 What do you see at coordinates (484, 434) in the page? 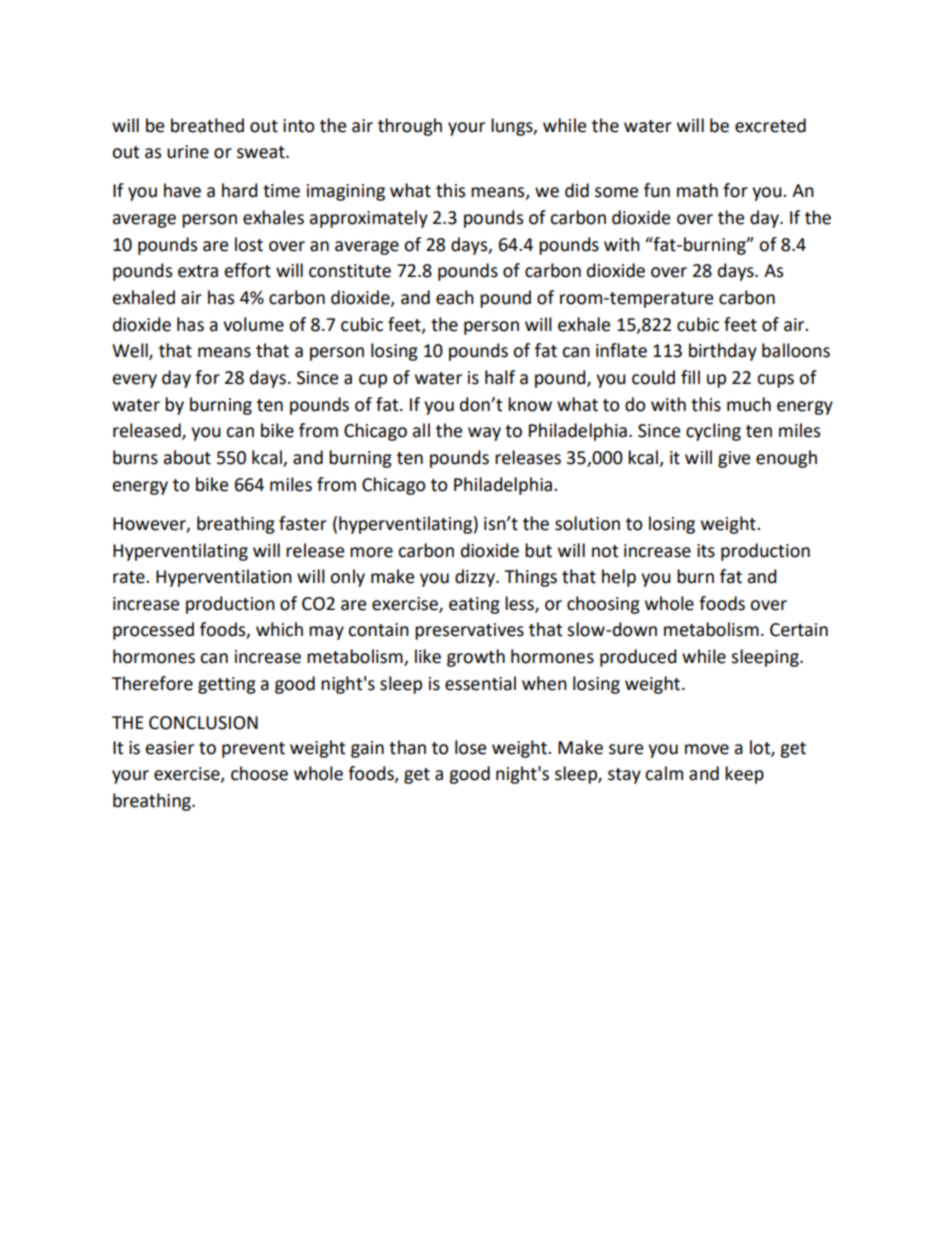
I see `way` at bounding box center [484, 434].
